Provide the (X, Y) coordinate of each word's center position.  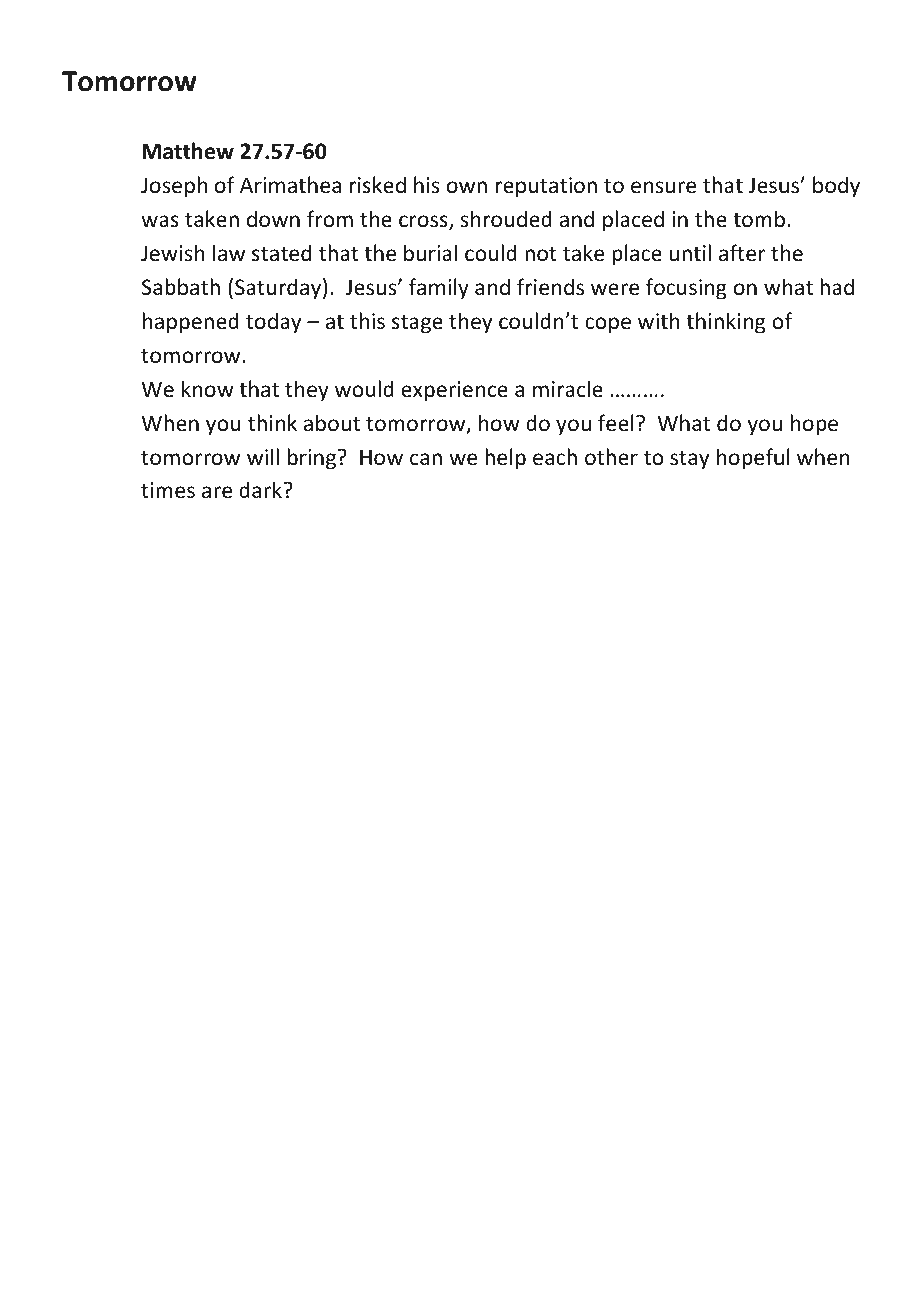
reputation (546, 187)
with (659, 320)
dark (260, 489)
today (273, 323)
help (505, 459)
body (836, 187)
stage (417, 324)
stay (689, 460)
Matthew (188, 151)
